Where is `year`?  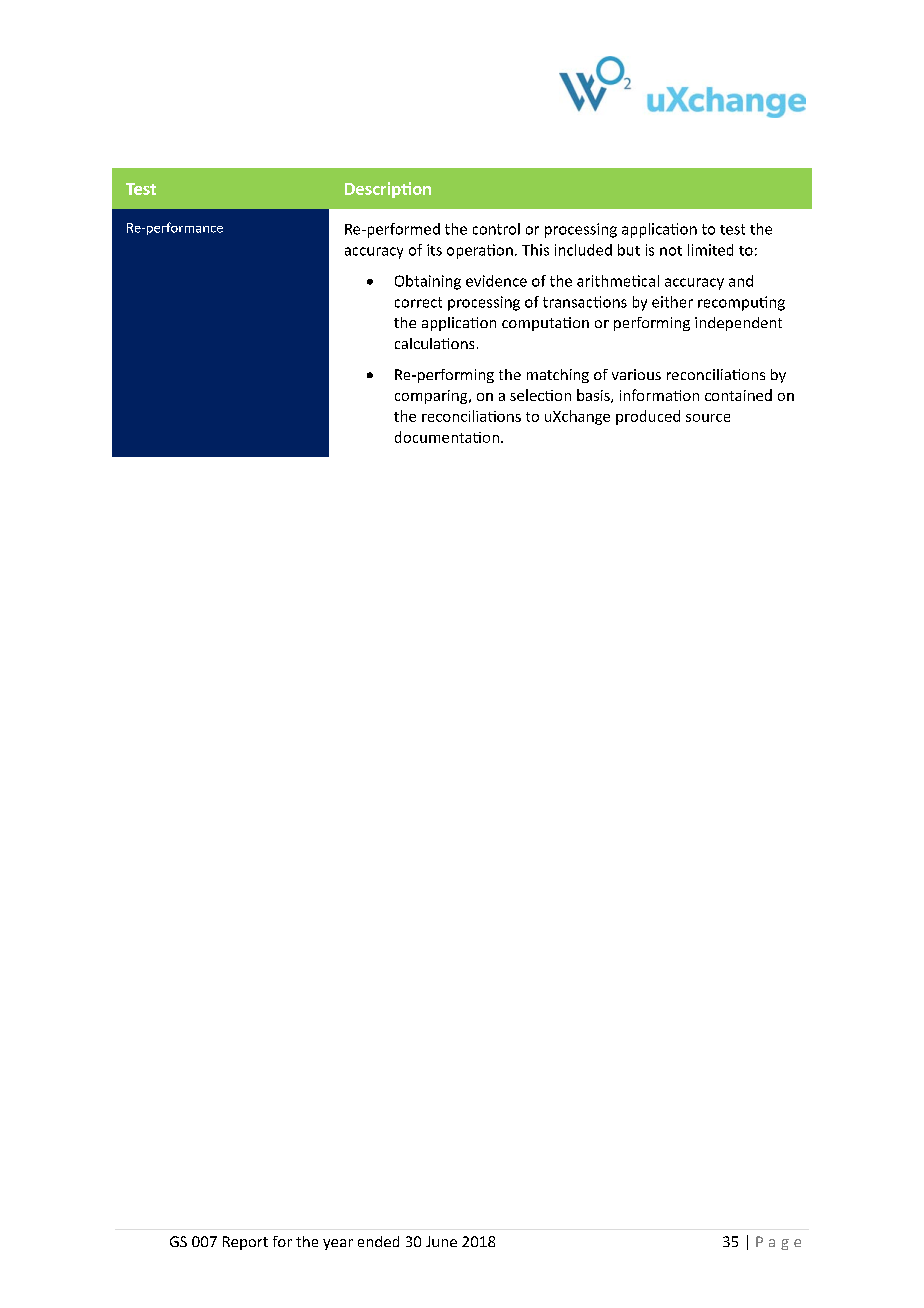
year is located at coordinates (338, 1244).
